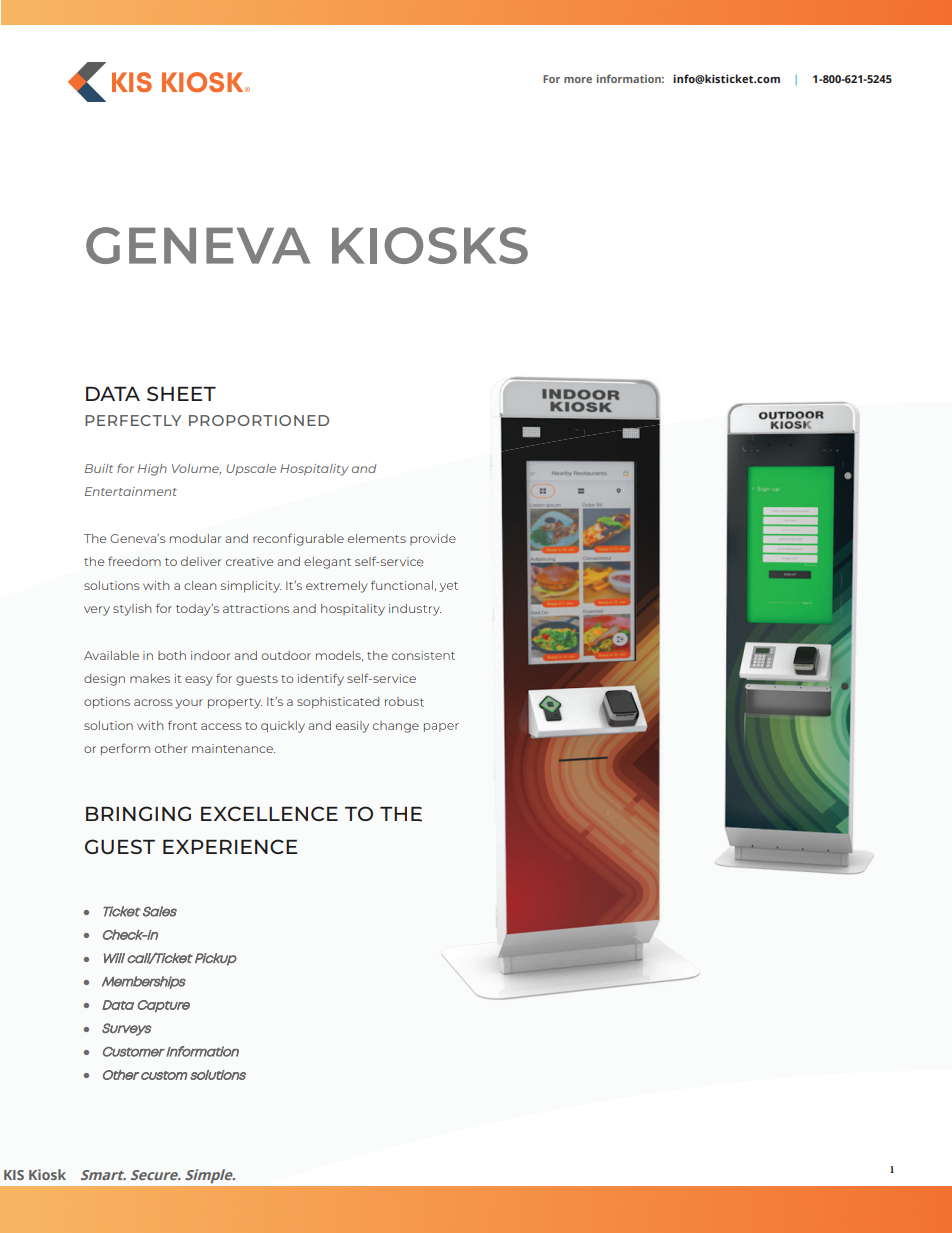 The width and height of the page is (952, 1233). I want to click on more, so click(578, 80).
